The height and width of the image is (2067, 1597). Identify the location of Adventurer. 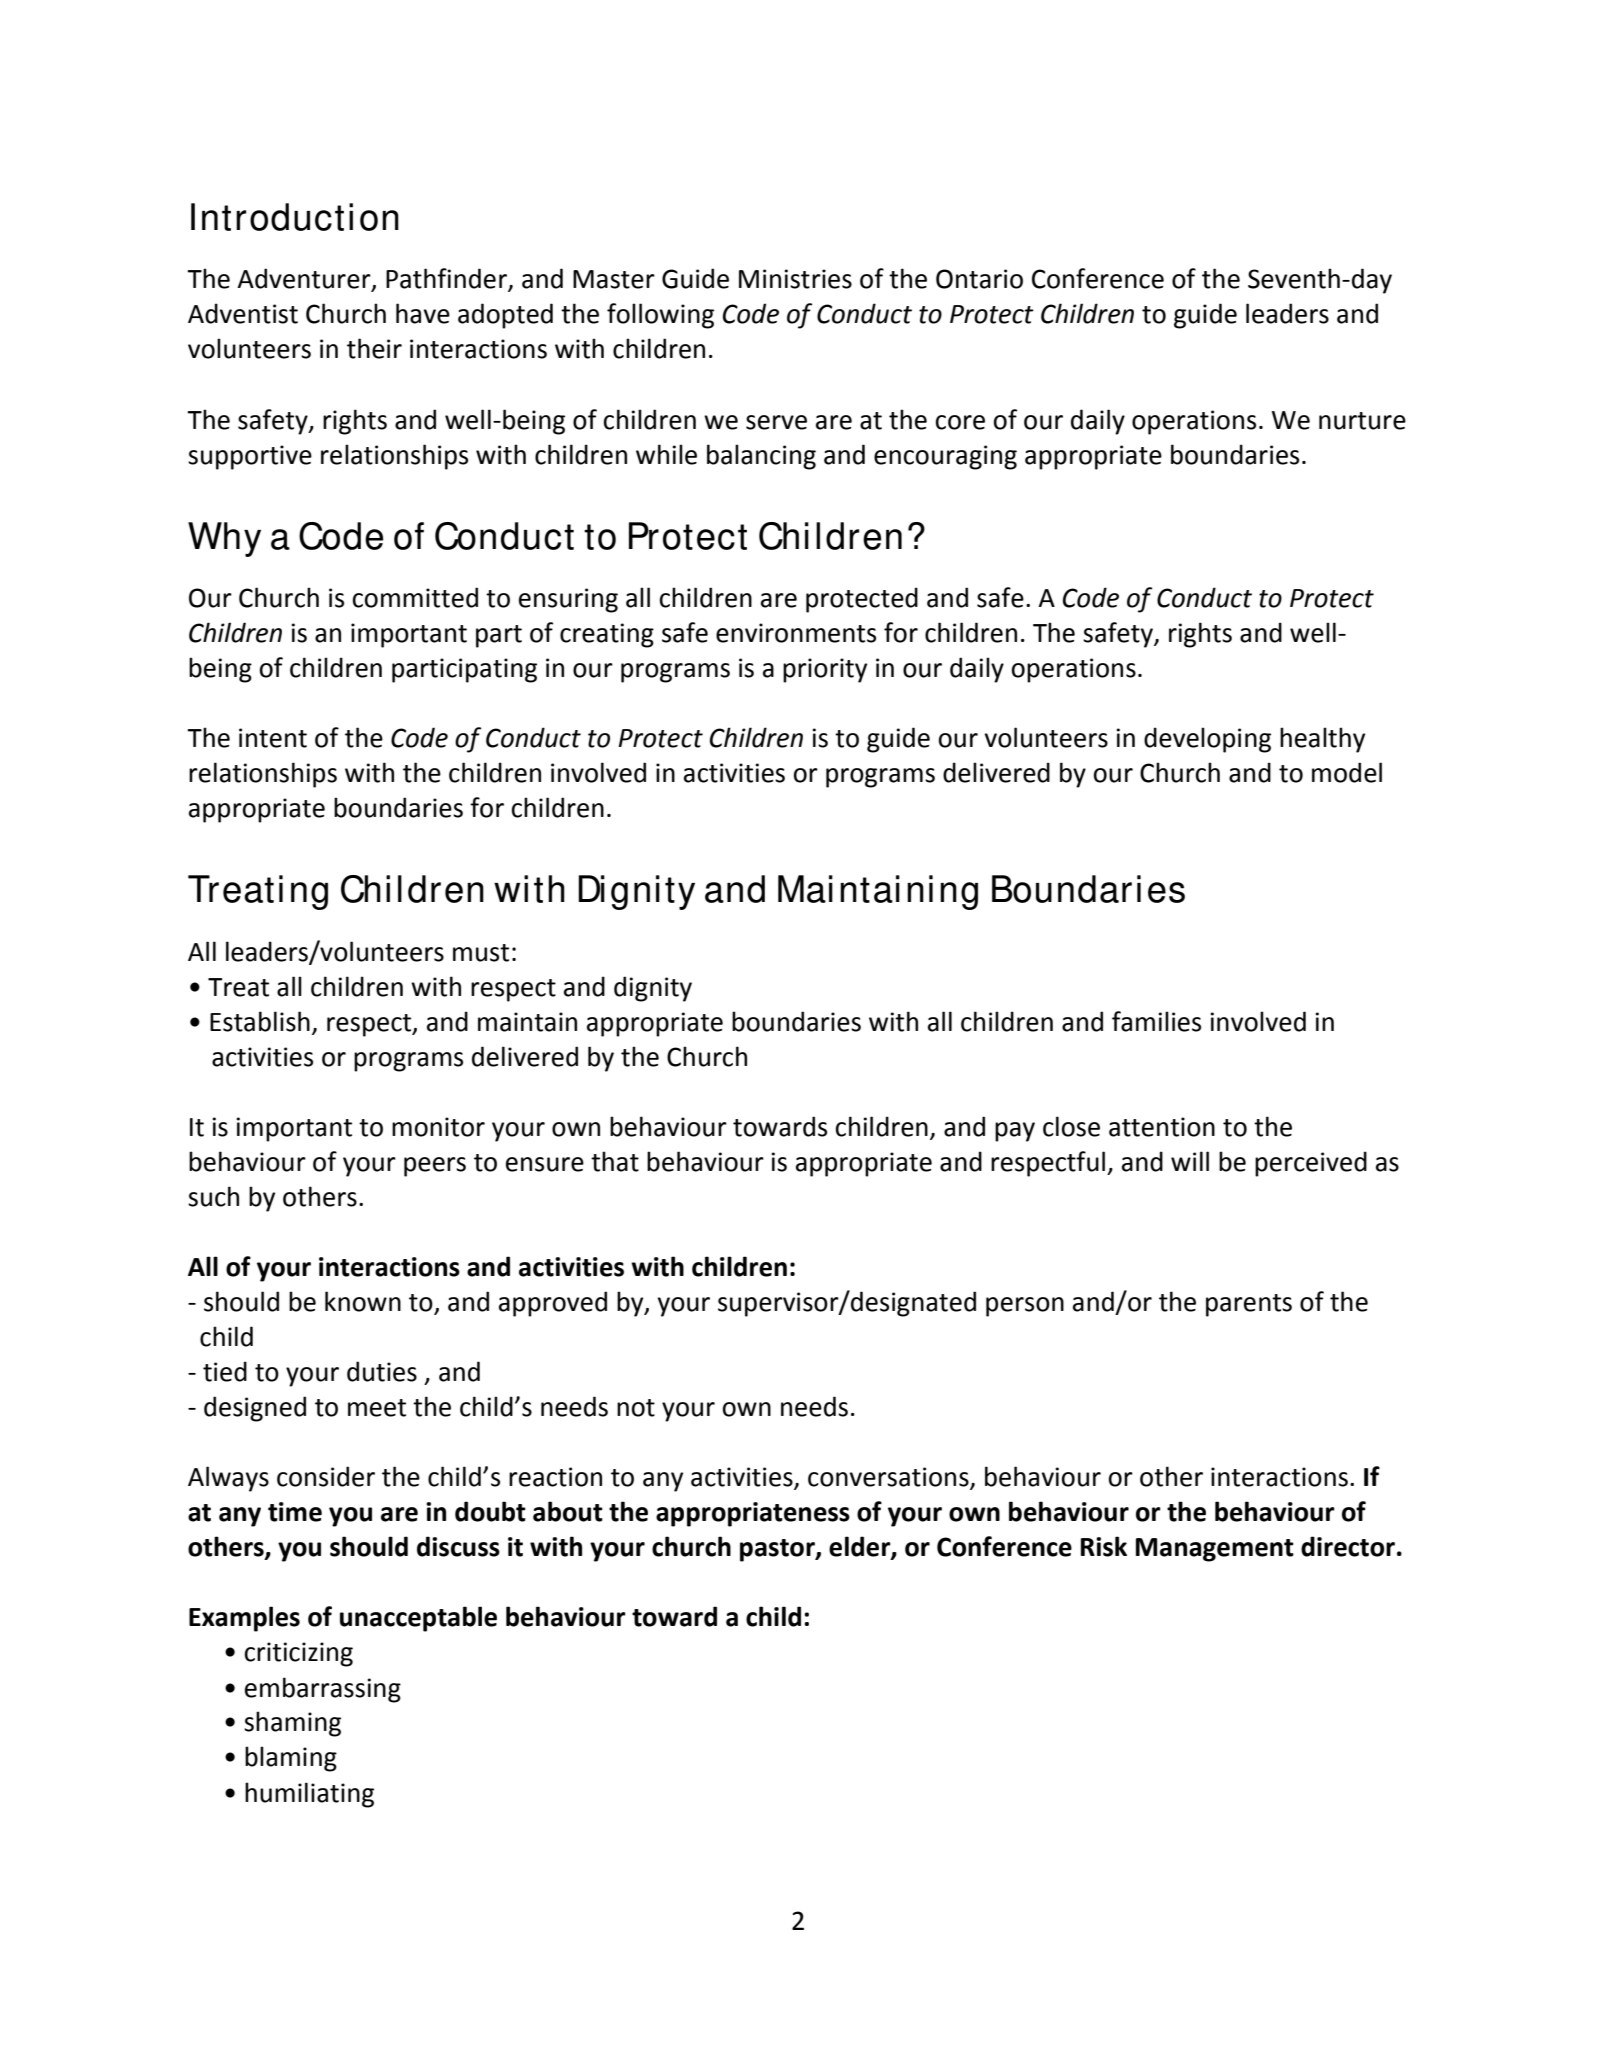
(305, 279).
